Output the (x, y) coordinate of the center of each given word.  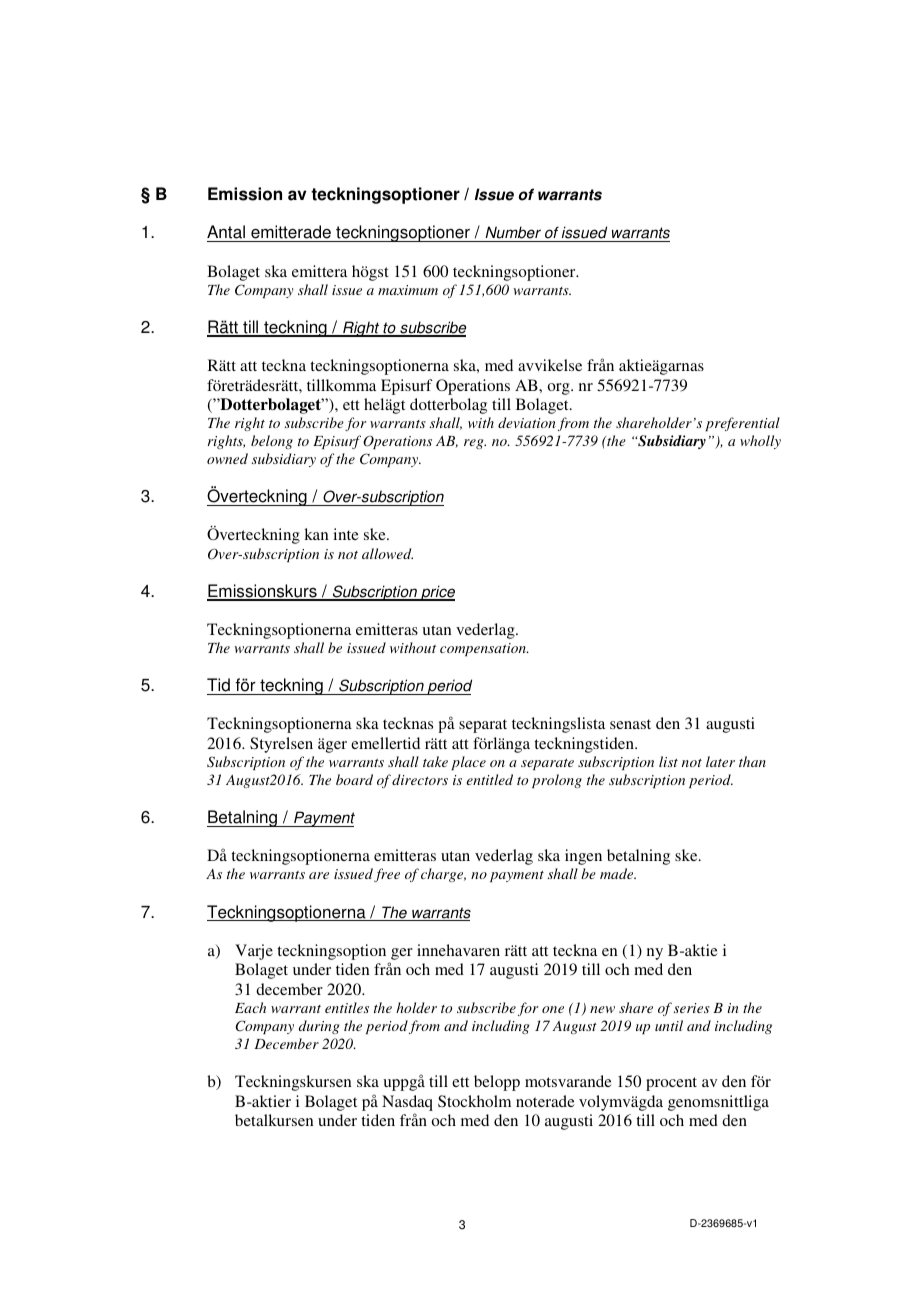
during (318, 1027)
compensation (484, 649)
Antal (227, 233)
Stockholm (474, 1101)
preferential (742, 424)
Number (513, 234)
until (669, 1025)
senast (630, 724)
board (354, 779)
